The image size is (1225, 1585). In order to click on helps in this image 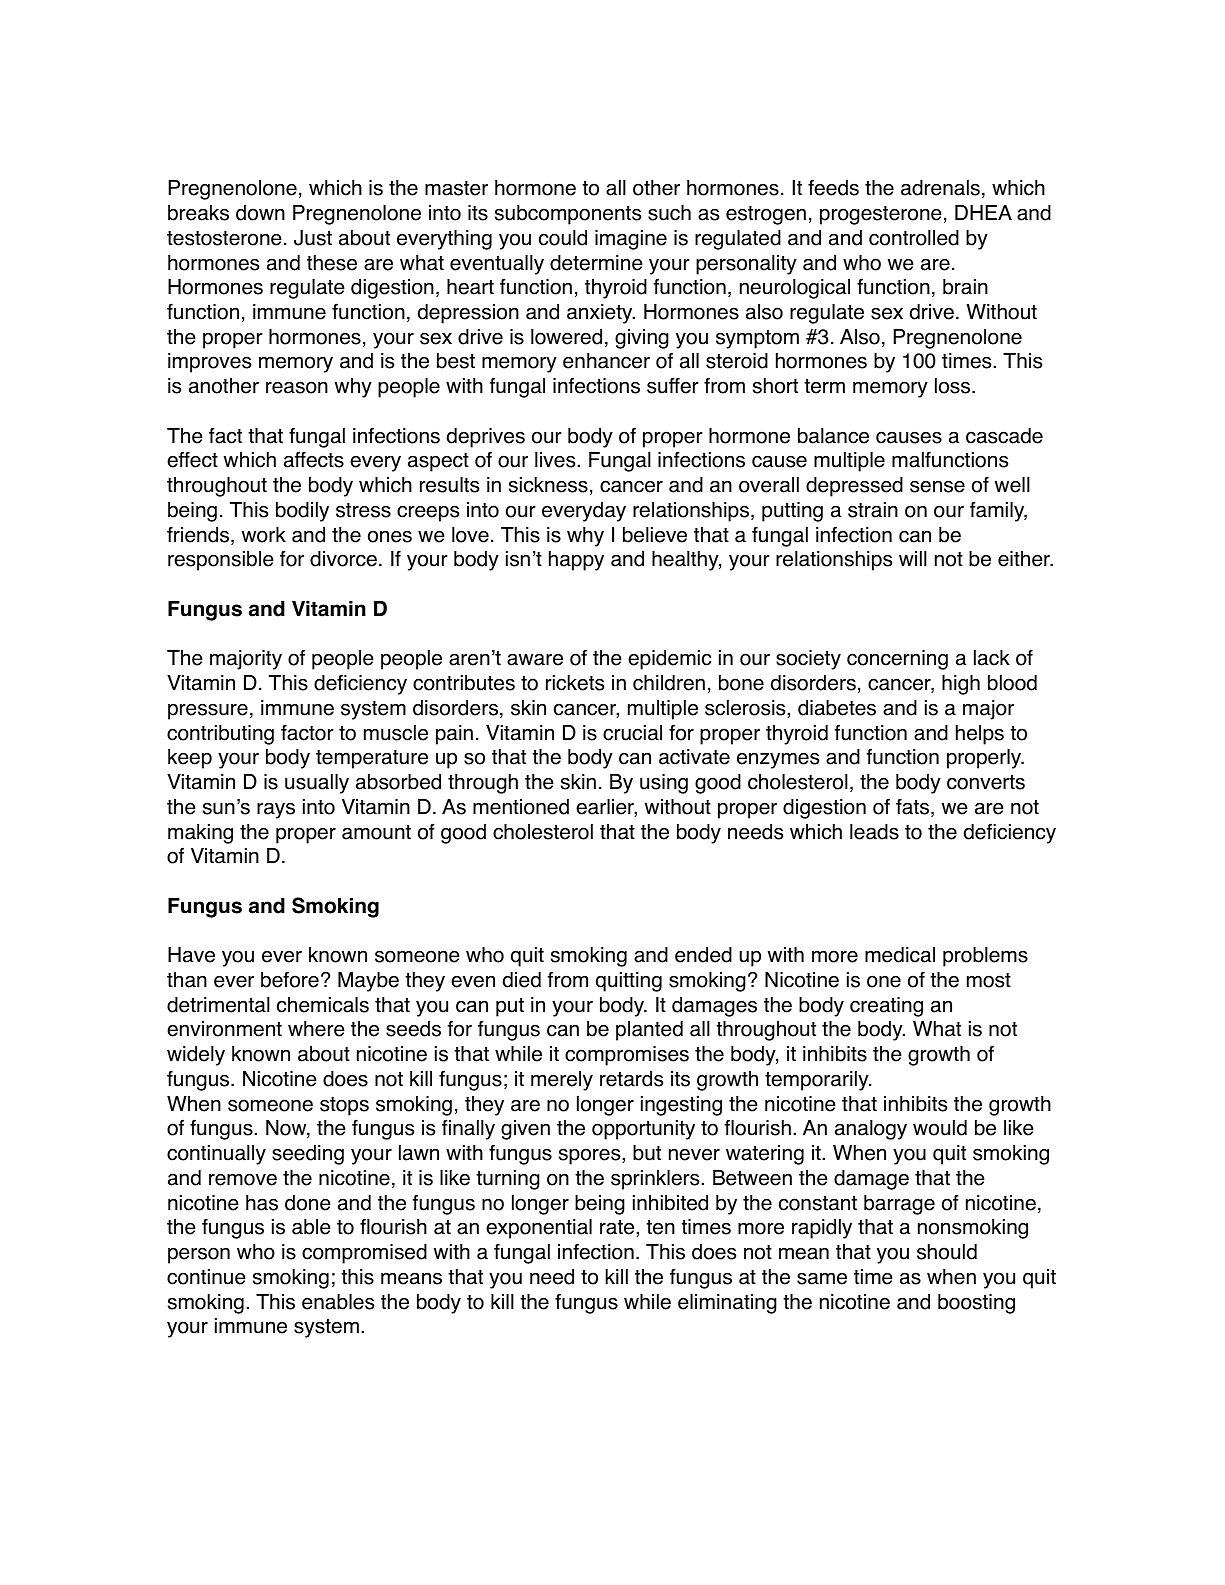, I will do `click(980, 735)`.
